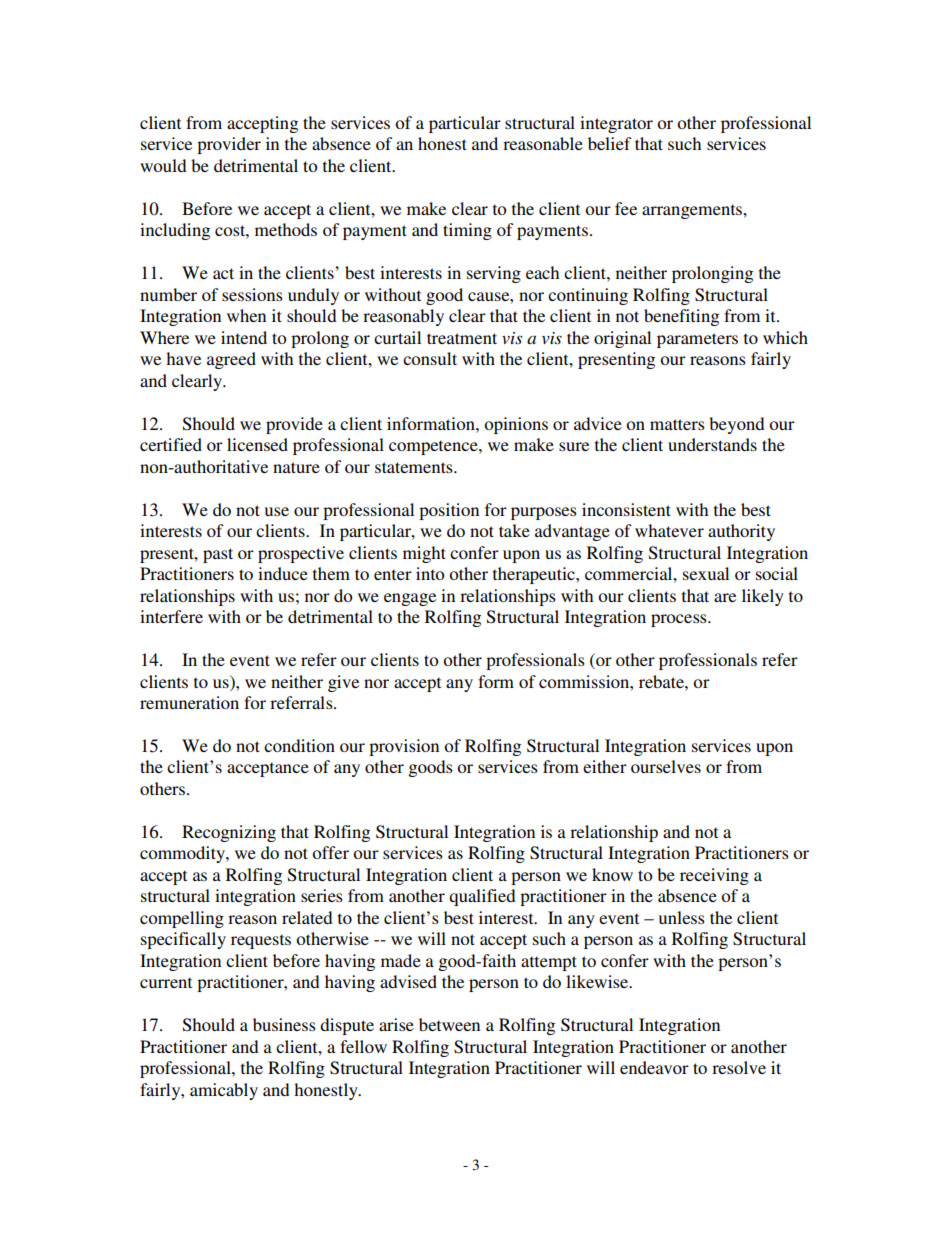  Describe the element at coordinates (283, 573) in the document. I see `induce` at that location.
